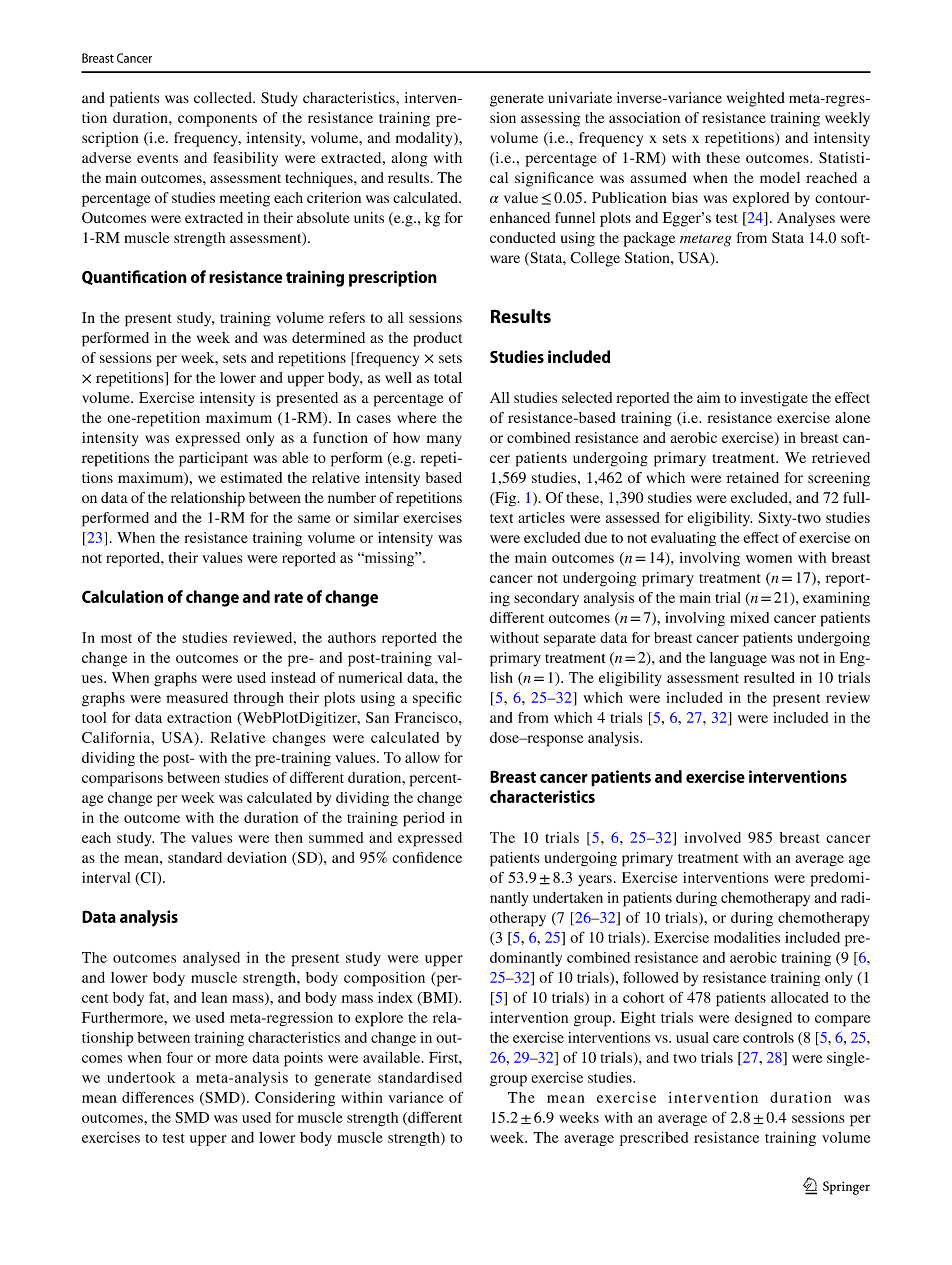 This page has width=952, height=1265. Describe the element at coordinates (448, 377) in the page. I see `total` at that location.
